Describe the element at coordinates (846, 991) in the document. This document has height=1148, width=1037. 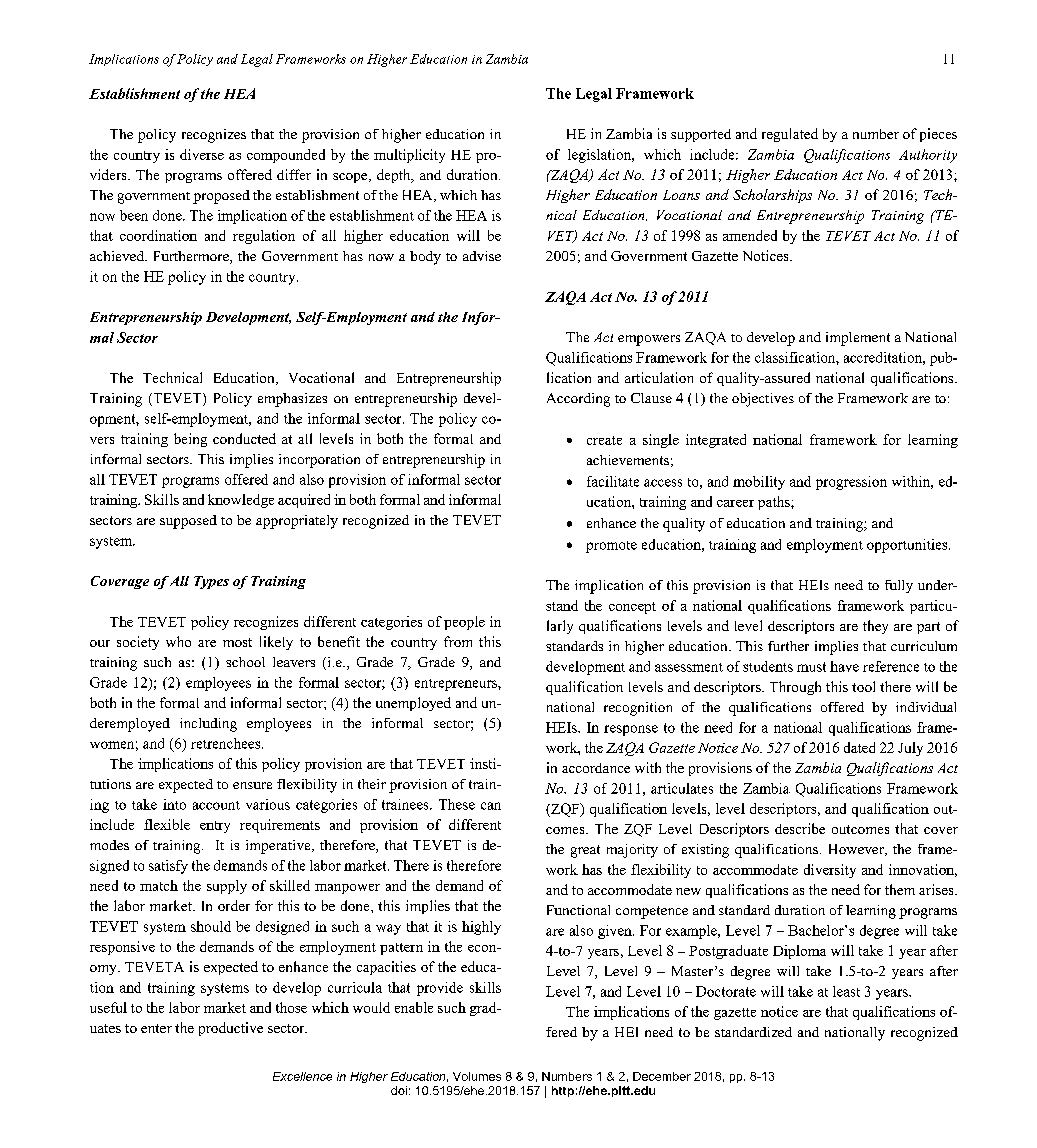
I see `least` at that location.
